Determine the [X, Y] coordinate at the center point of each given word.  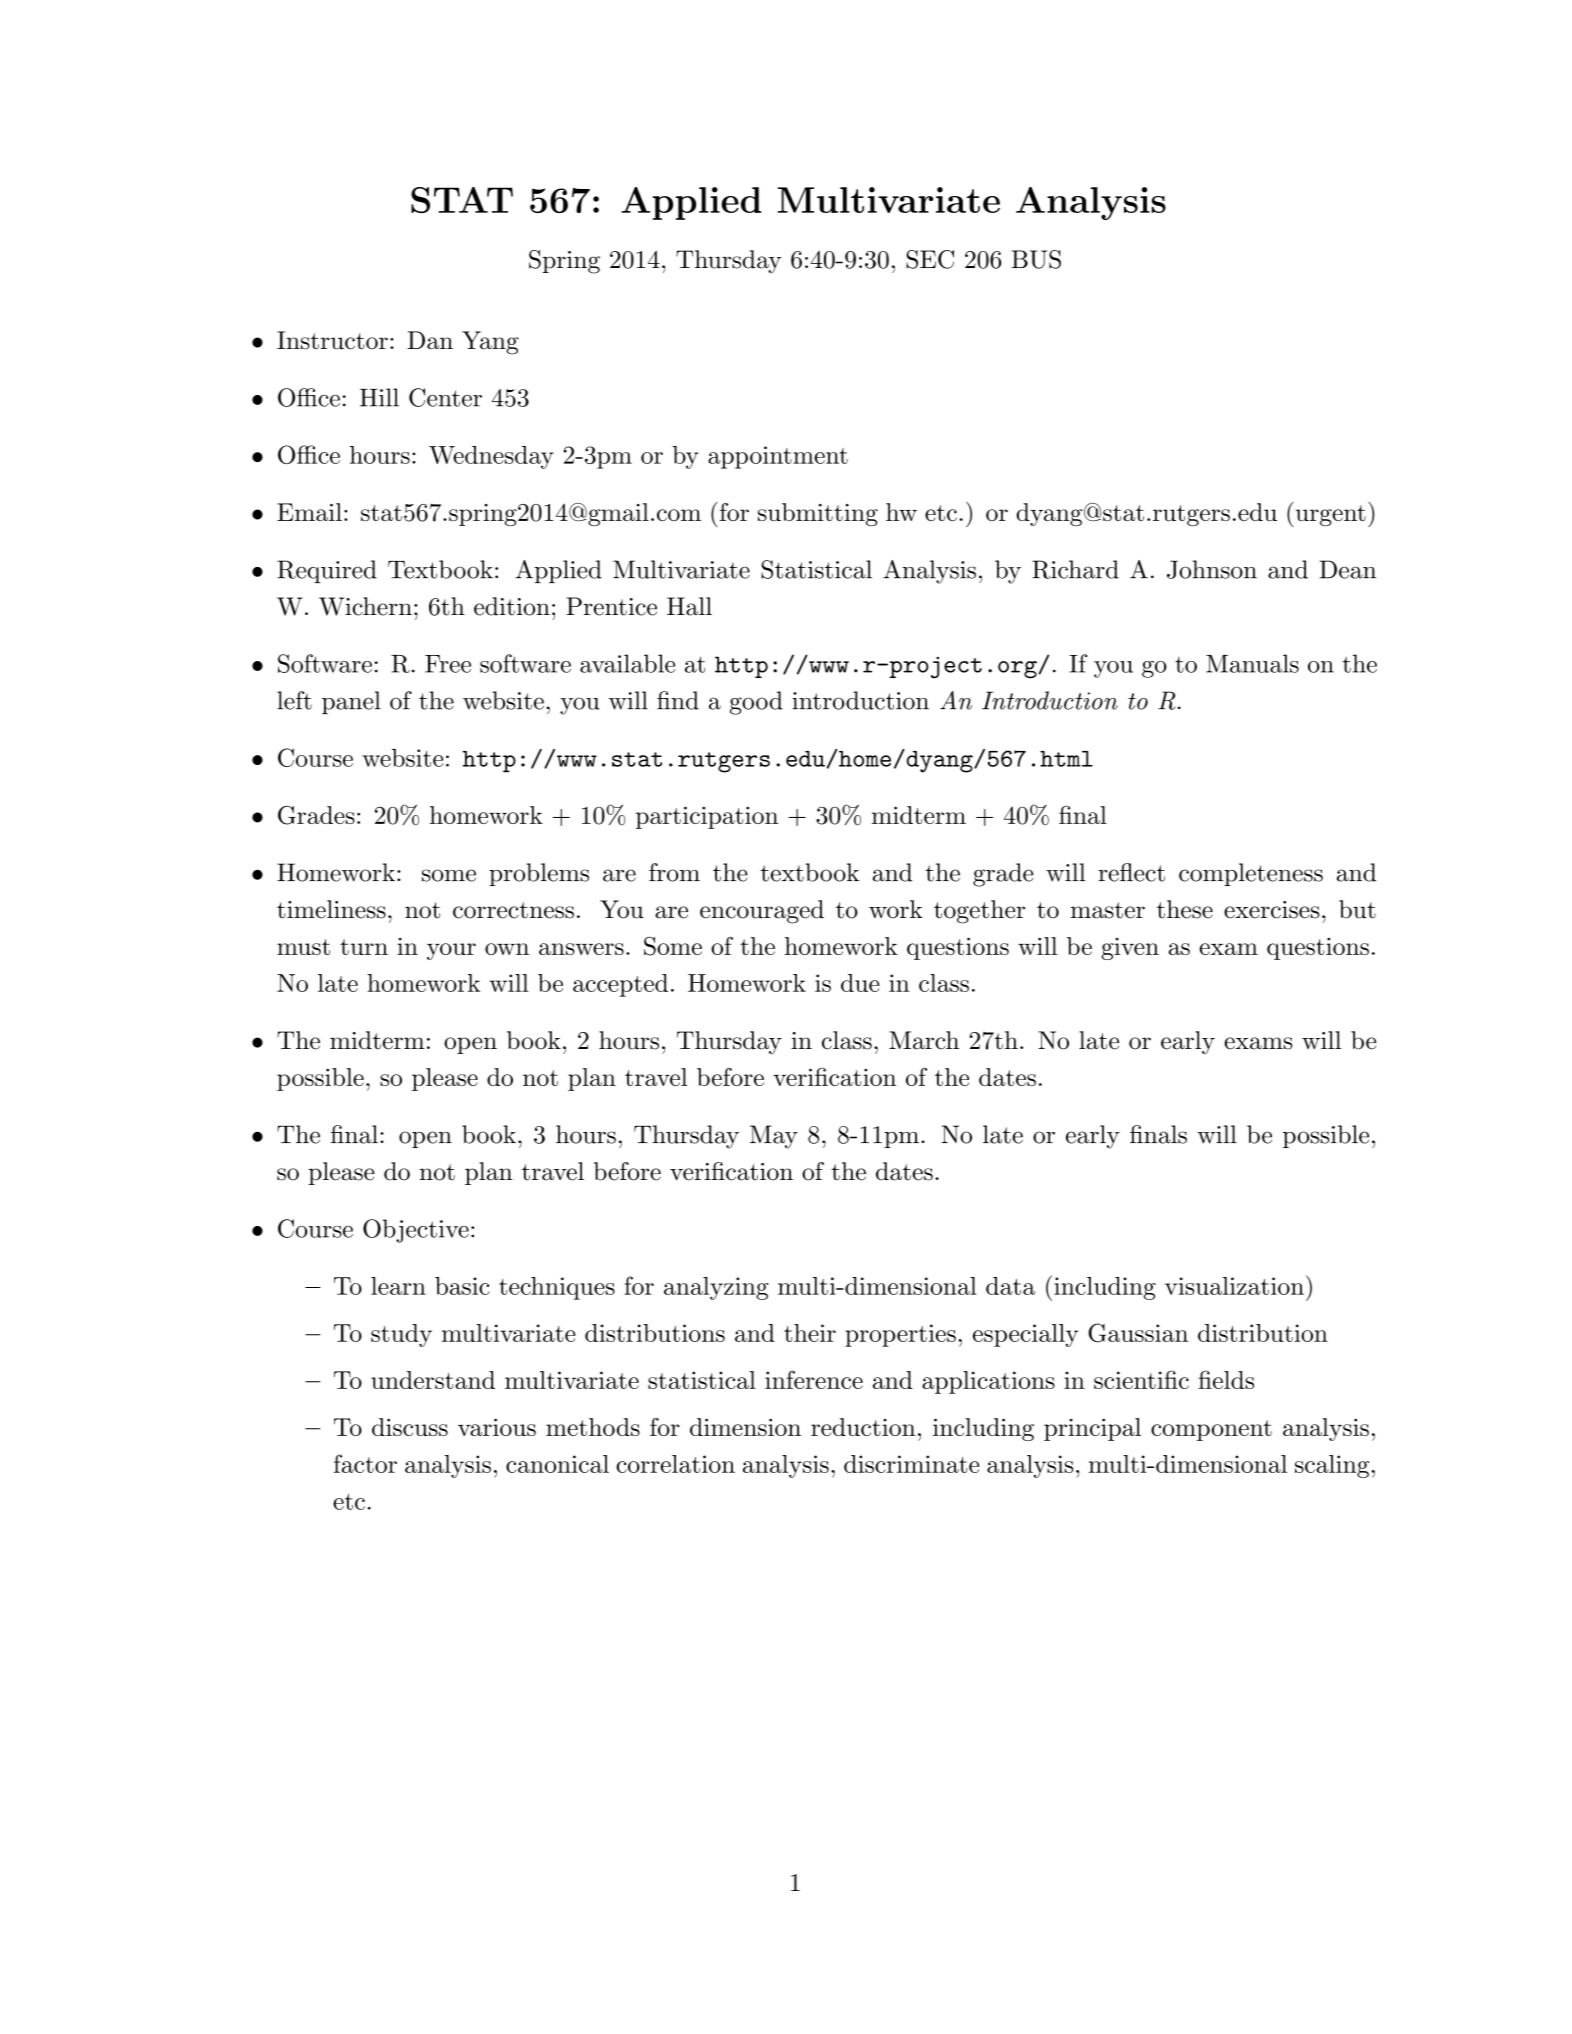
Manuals [1252, 663]
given [1130, 949]
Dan [430, 340]
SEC [930, 259]
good [756, 703]
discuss [410, 1427]
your [451, 951]
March [924, 1040]
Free [448, 664]
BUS [1036, 259]
